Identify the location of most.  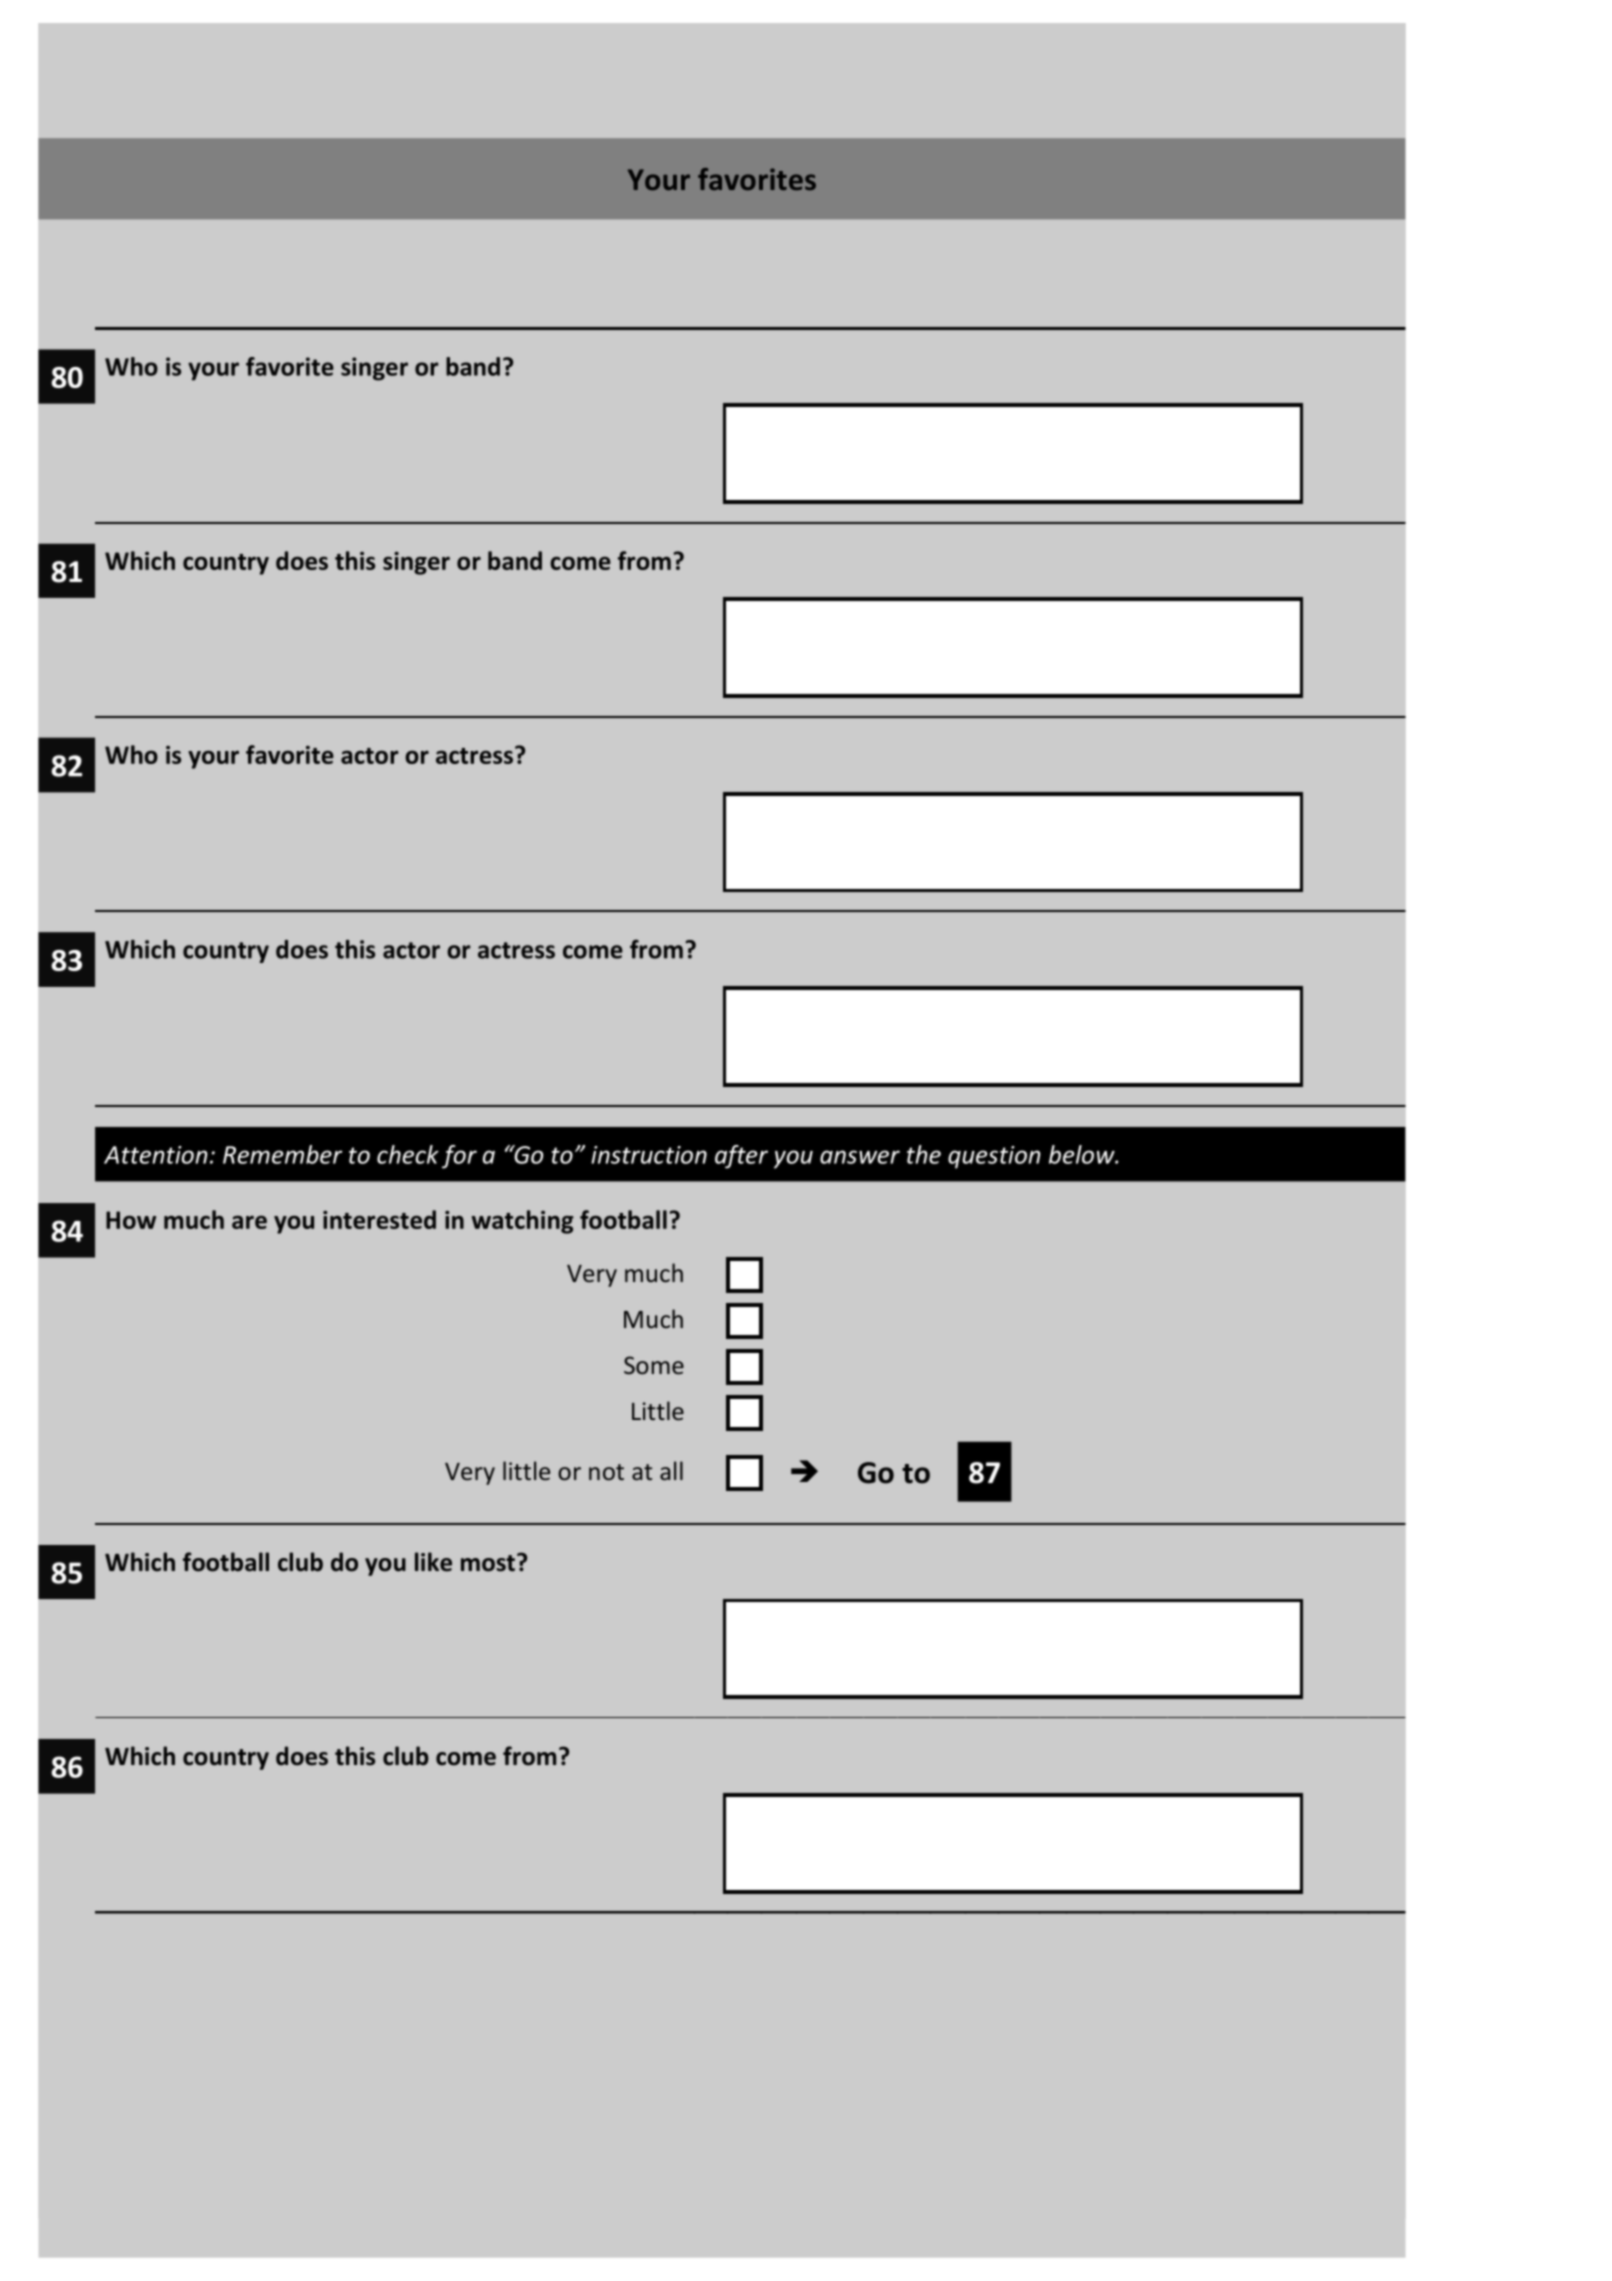
(488, 1563).
